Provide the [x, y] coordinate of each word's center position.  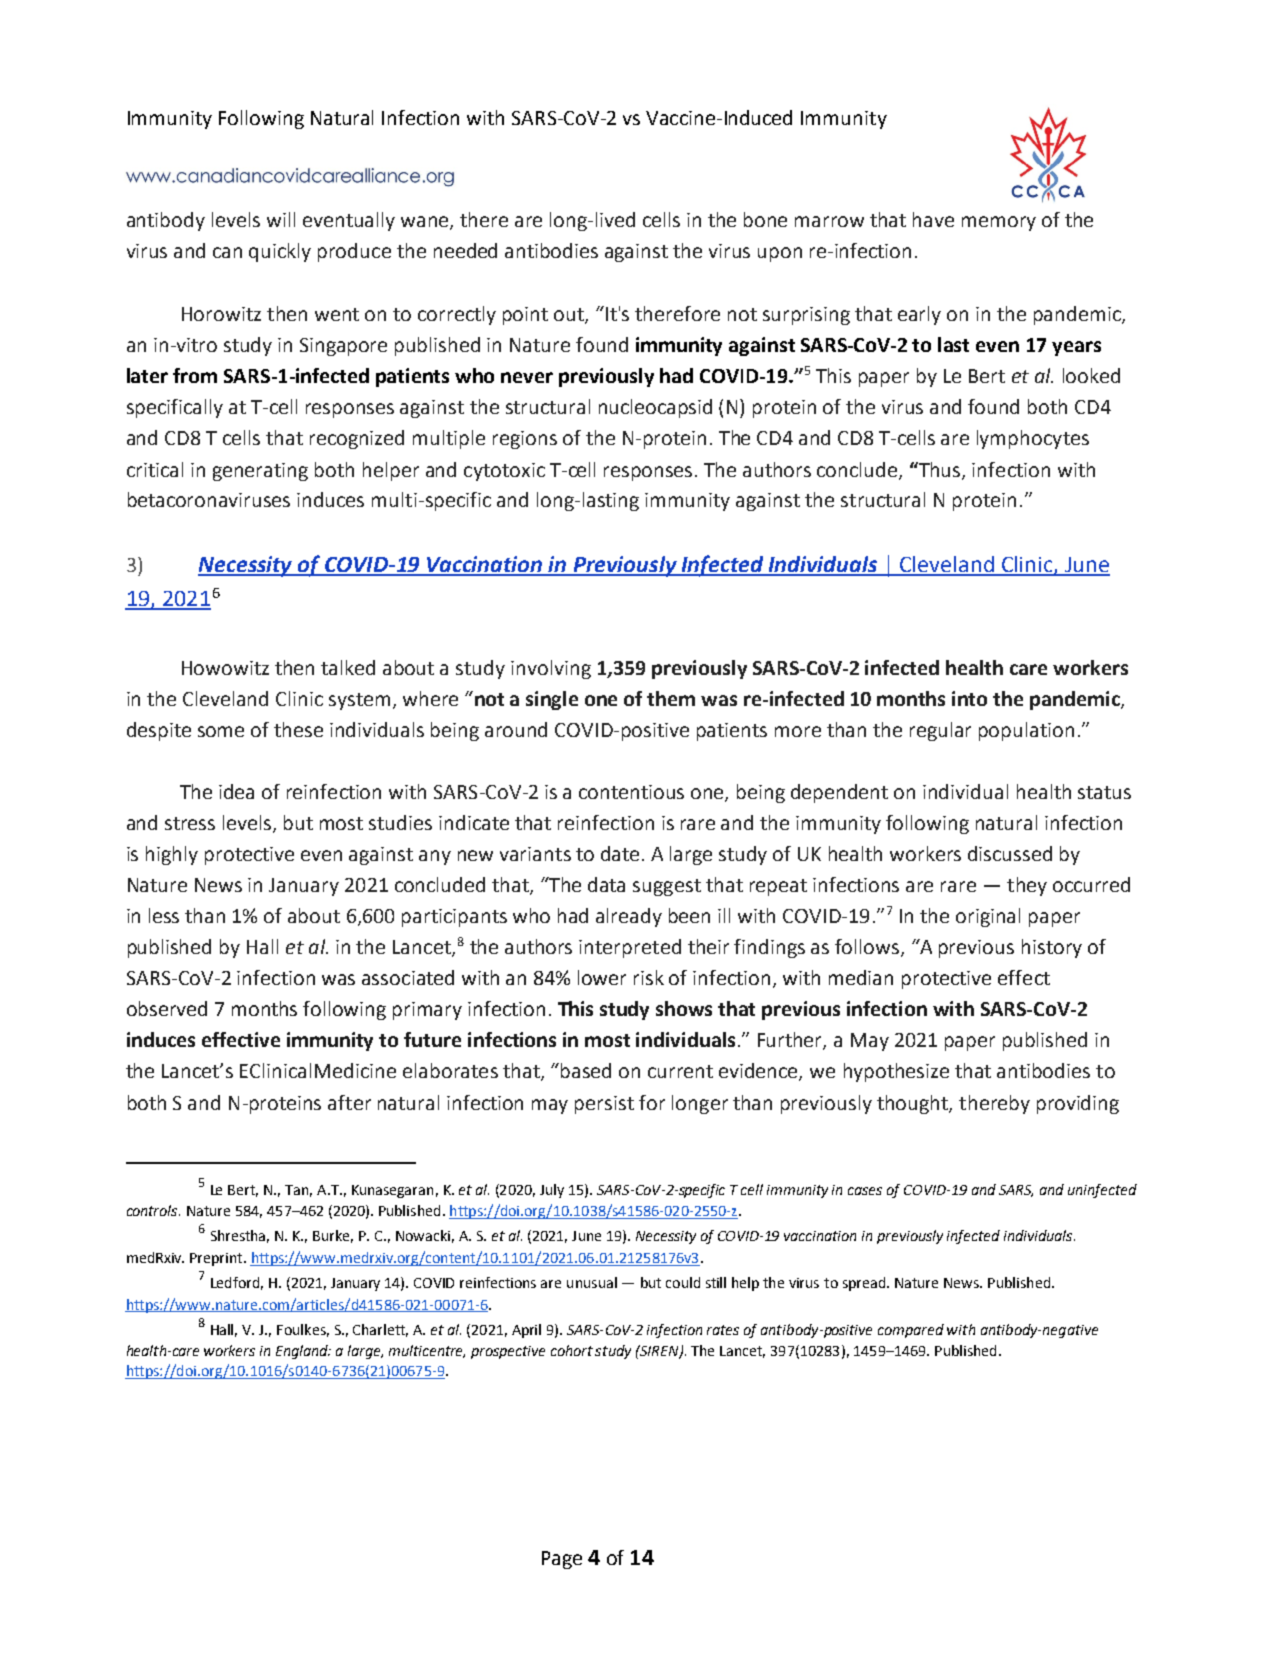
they [1027, 886]
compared [911, 1331]
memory [999, 223]
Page [562, 1560]
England [303, 1352]
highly [172, 855]
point [525, 316]
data [606, 884]
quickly [280, 252]
